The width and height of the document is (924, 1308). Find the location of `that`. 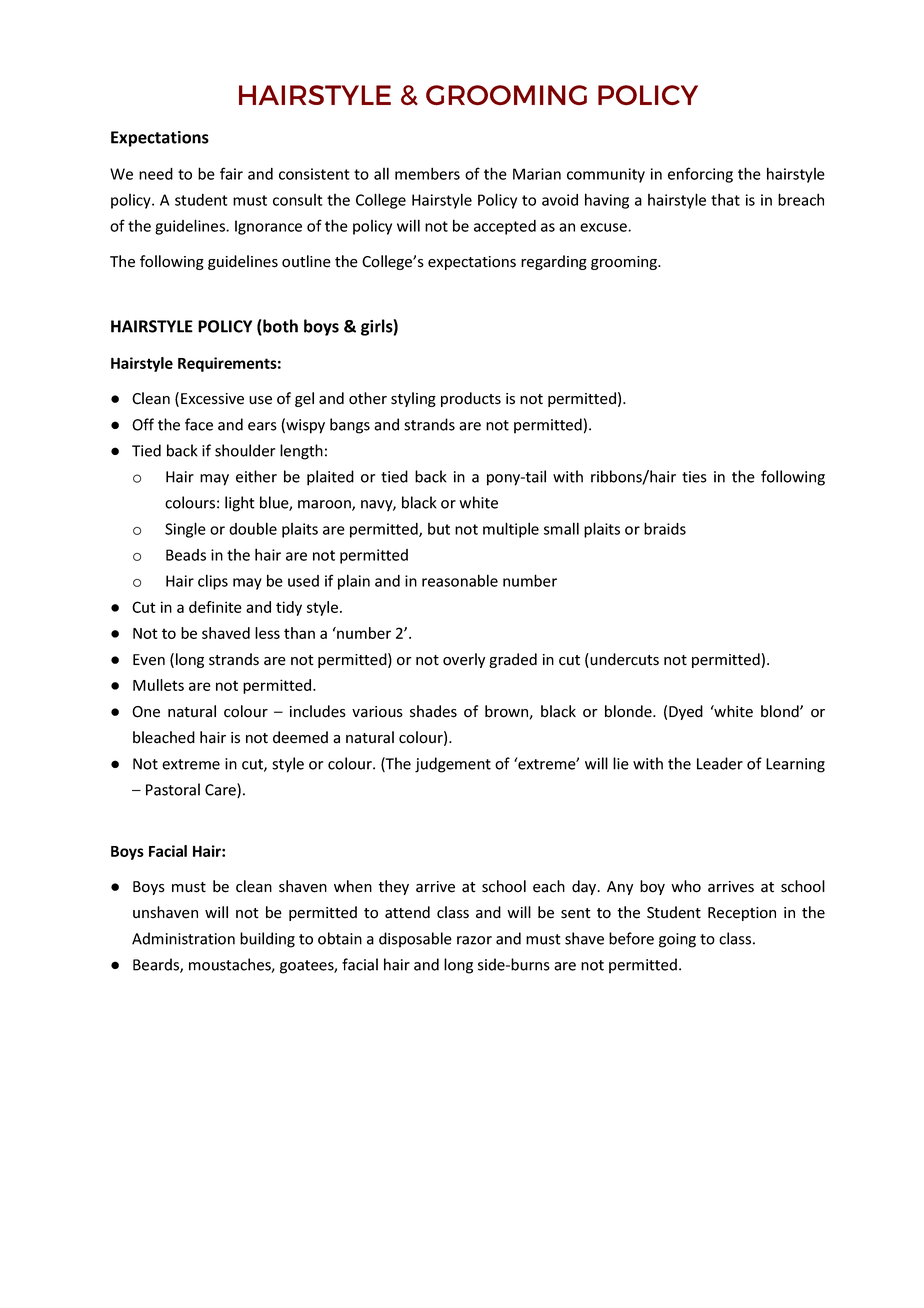

that is located at coordinates (725, 199).
